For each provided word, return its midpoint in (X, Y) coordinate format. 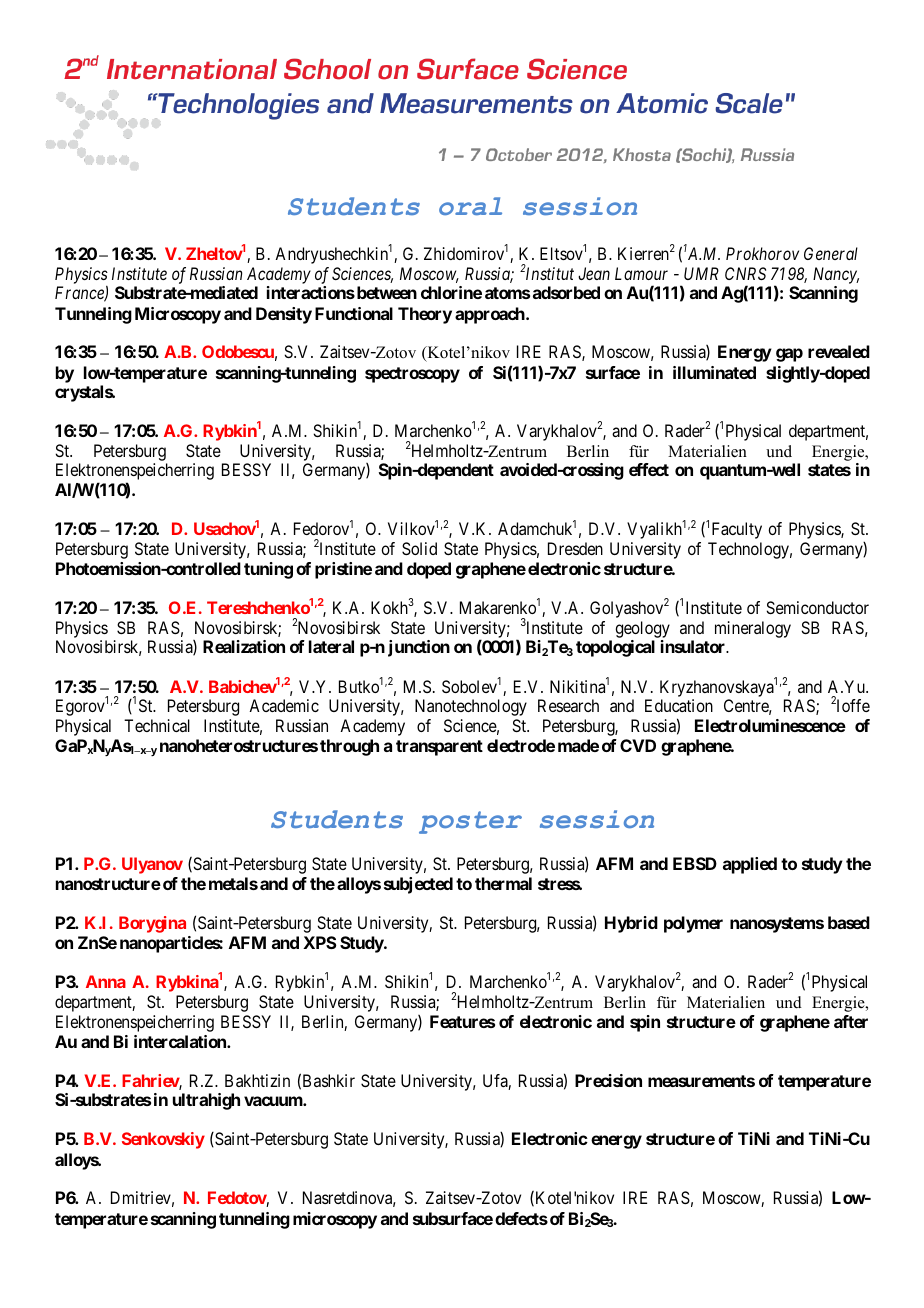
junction (419, 648)
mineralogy (753, 629)
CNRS (745, 273)
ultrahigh (206, 1101)
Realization (244, 646)
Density (284, 315)
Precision (608, 1080)
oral (470, 206)
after (851, 1021)
